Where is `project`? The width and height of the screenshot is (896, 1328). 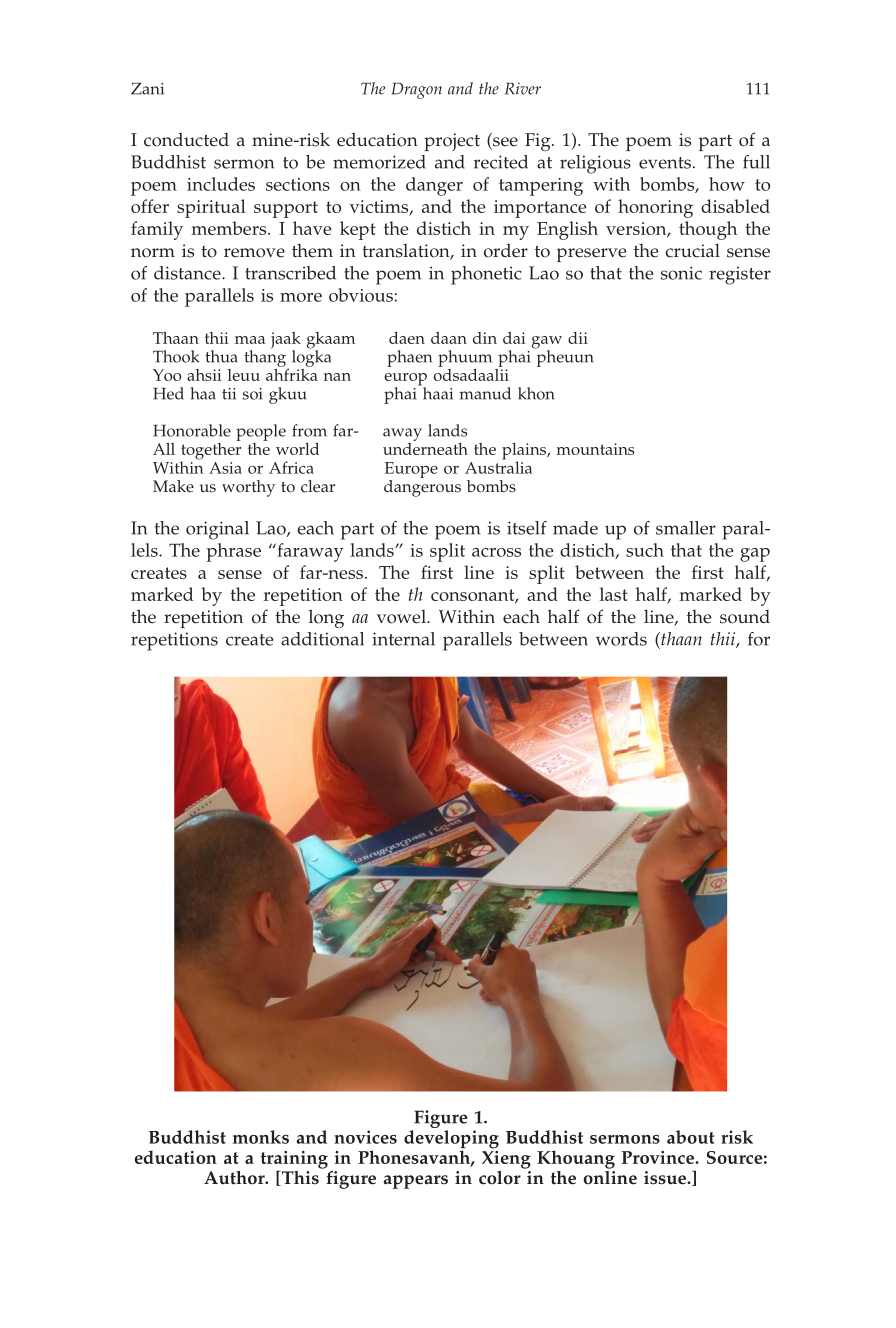
project is located at coordinates (452, 142).
